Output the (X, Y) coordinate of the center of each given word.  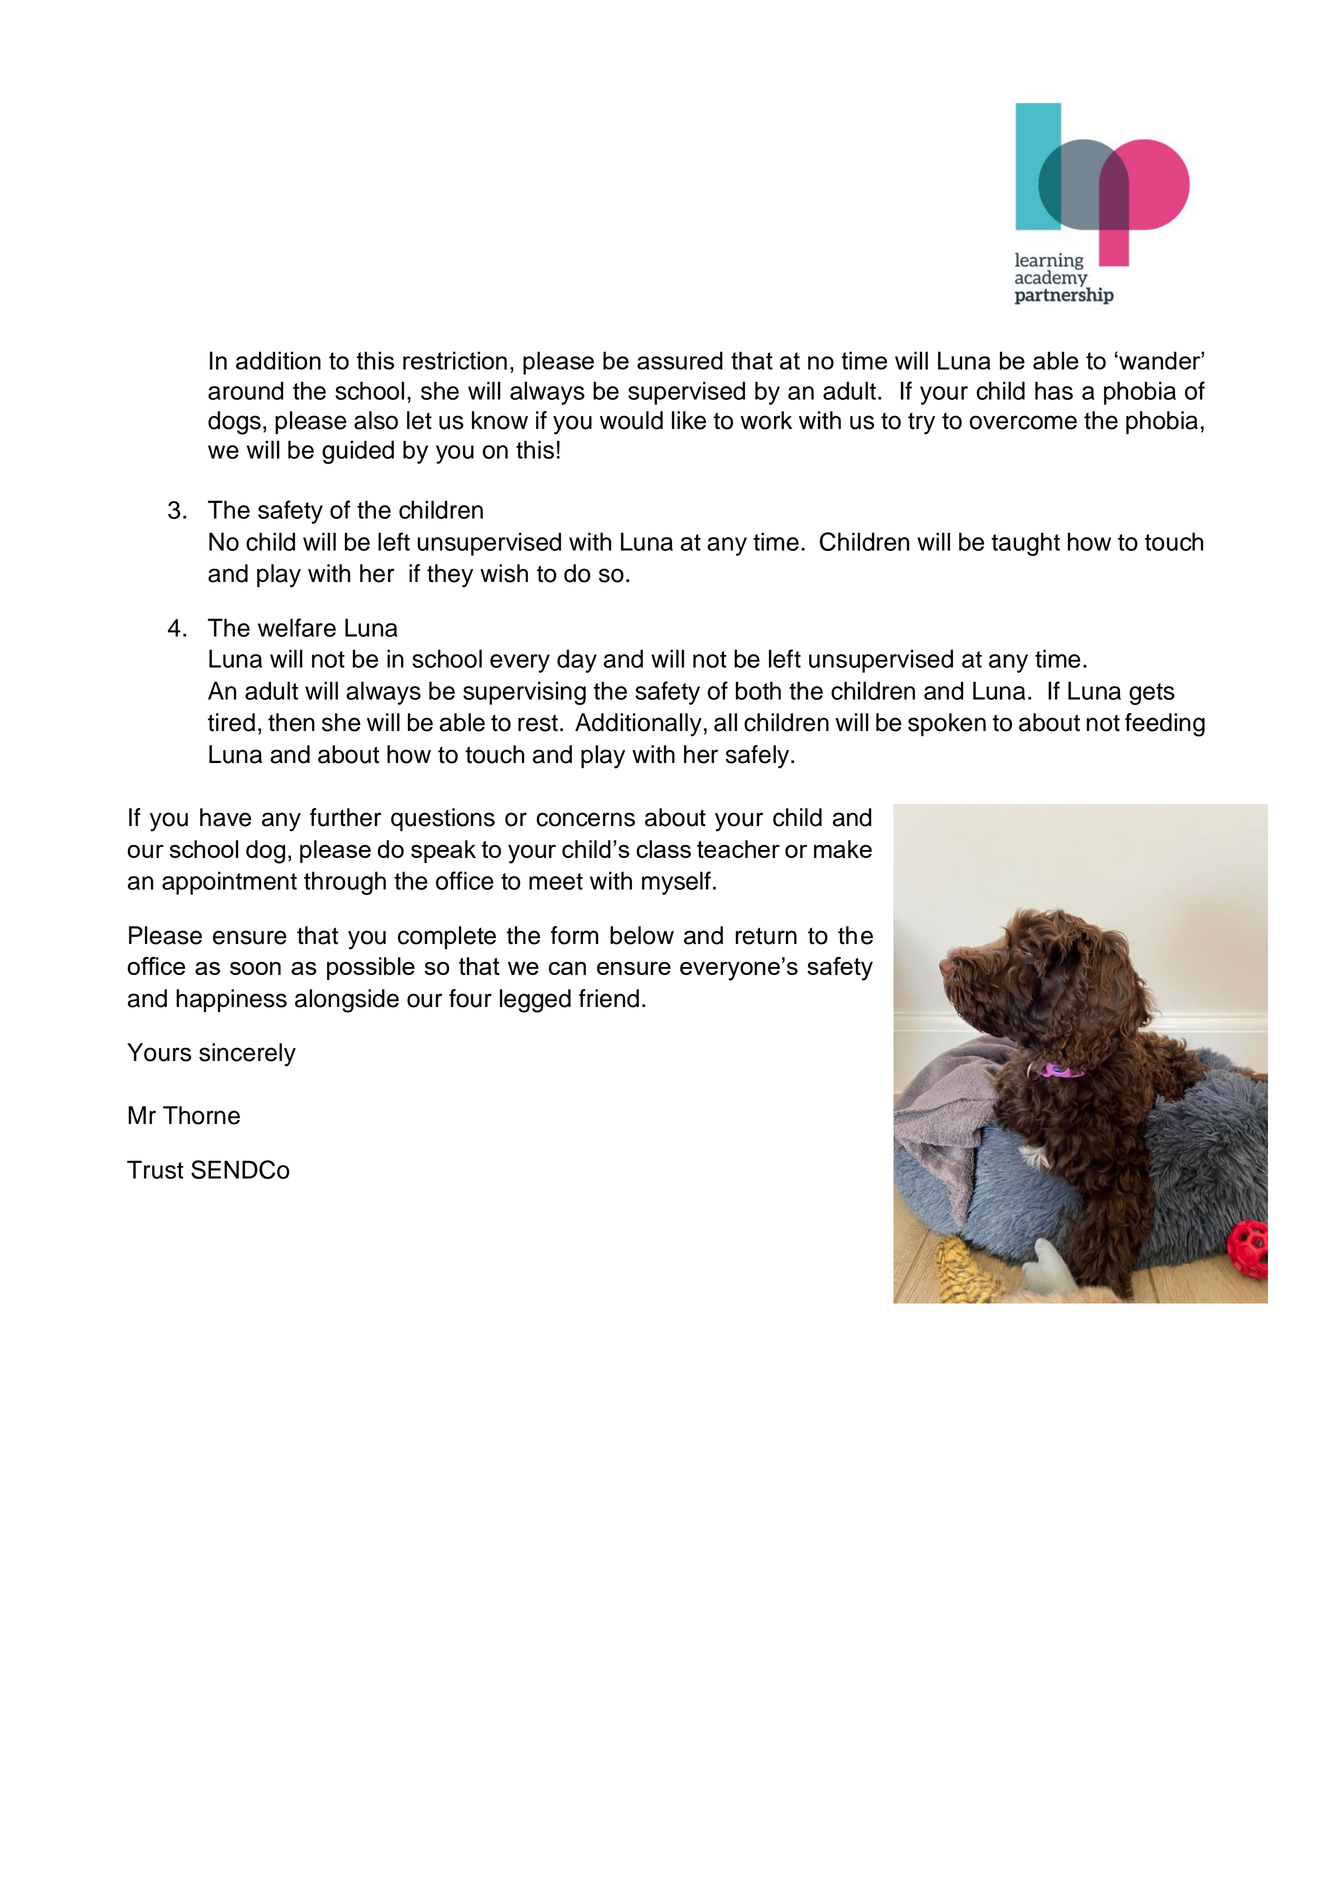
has (1054, 390)
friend (609, 998)
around (246, 390)
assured (680, 360)
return (766, 936)
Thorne (201, 1115)
